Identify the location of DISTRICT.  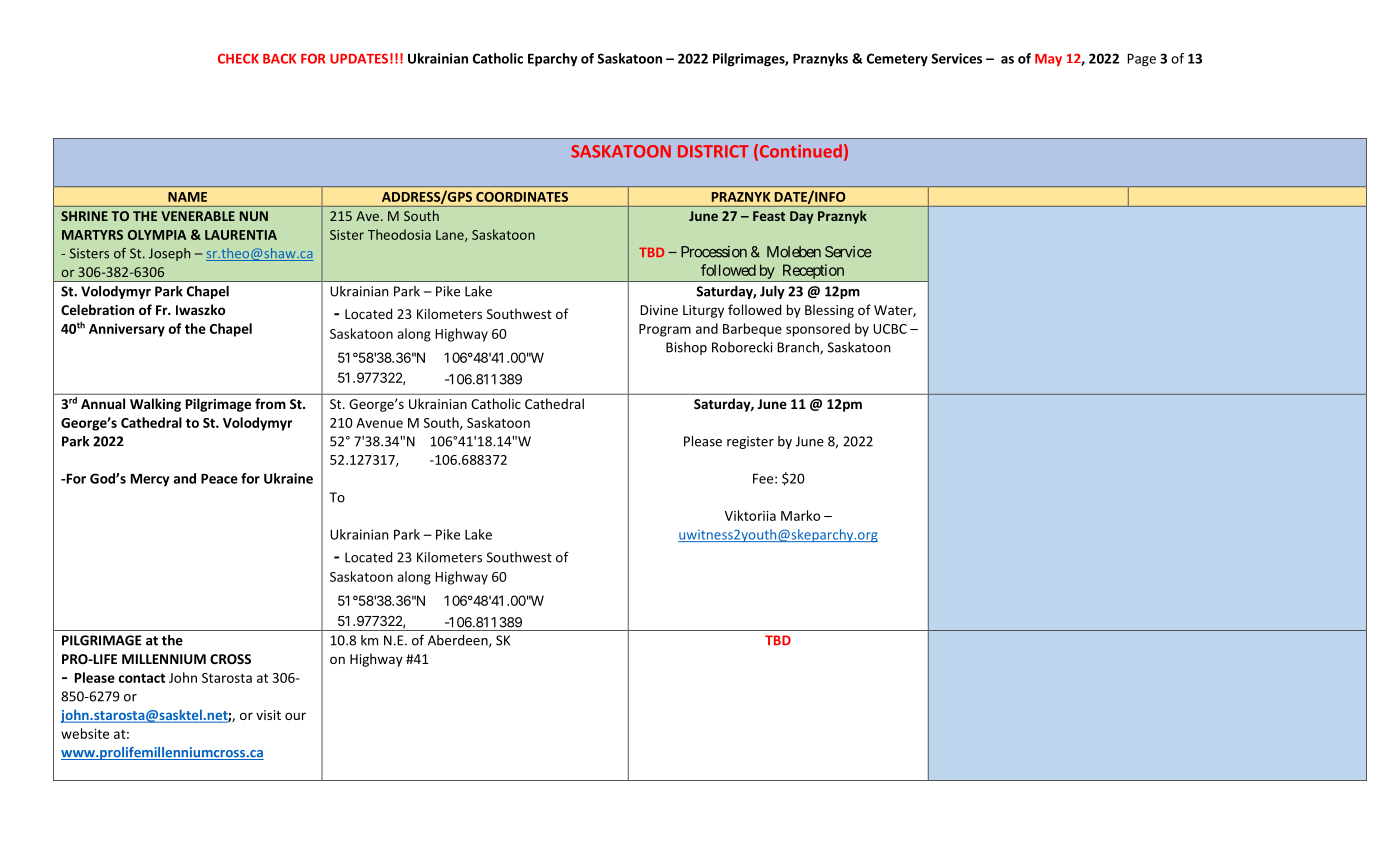
(713, 151).
